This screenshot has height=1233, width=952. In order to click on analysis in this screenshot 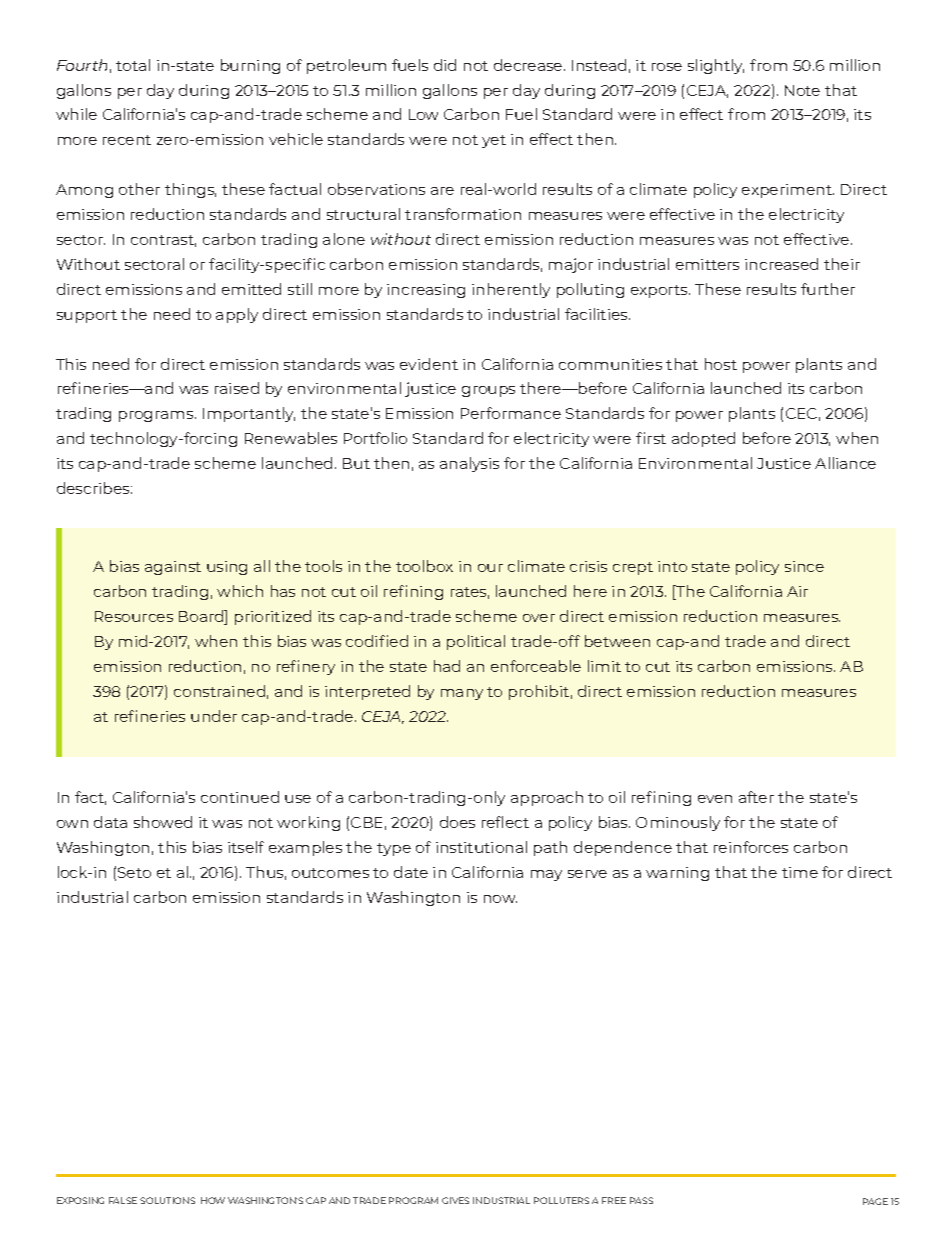, I will do `click(469, 464)`.
